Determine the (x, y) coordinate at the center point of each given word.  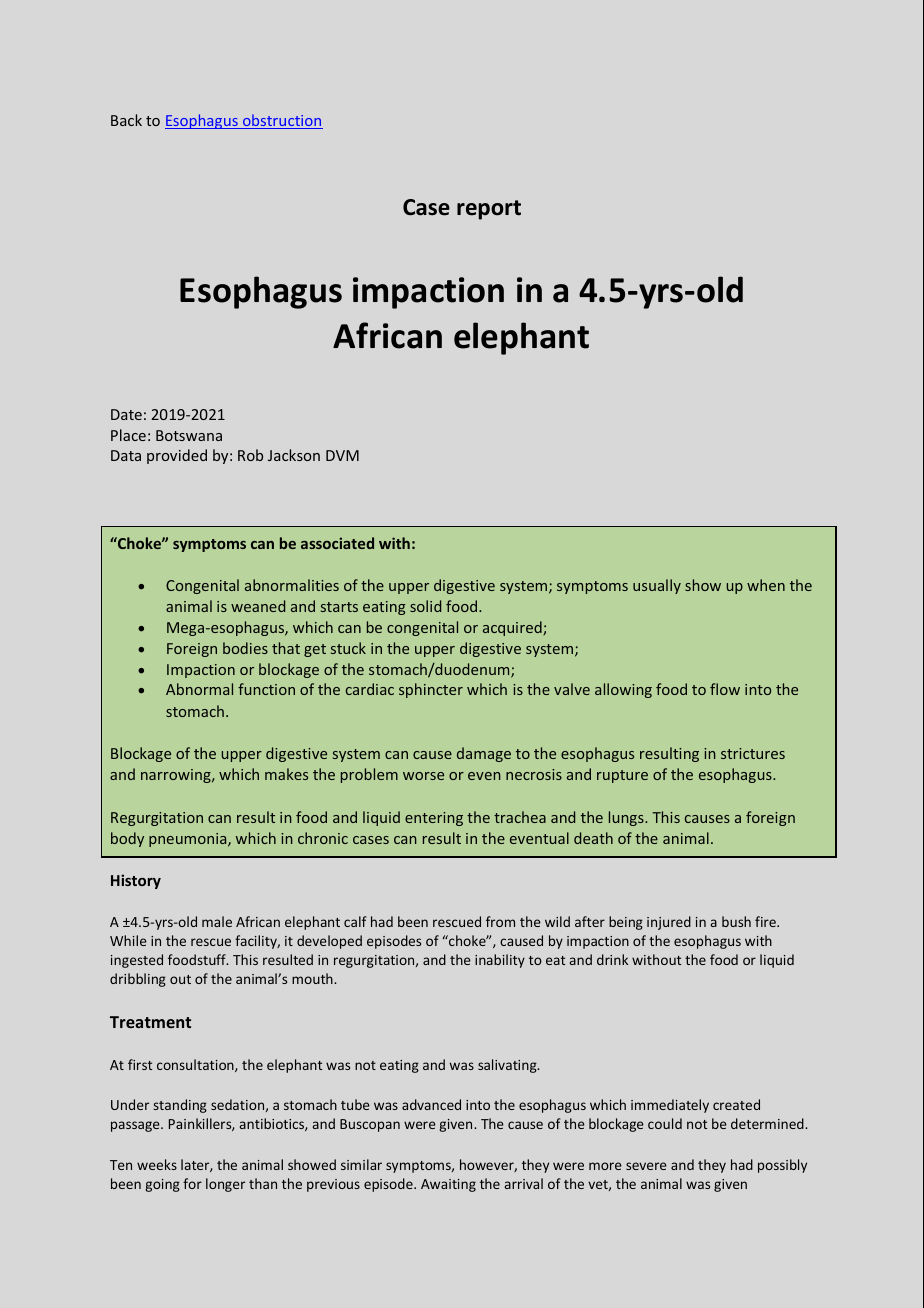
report (489, 210)
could (665, 1123)
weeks (157, 1164)
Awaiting (448, 1185)
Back (126, 120)
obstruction (282, 121)
